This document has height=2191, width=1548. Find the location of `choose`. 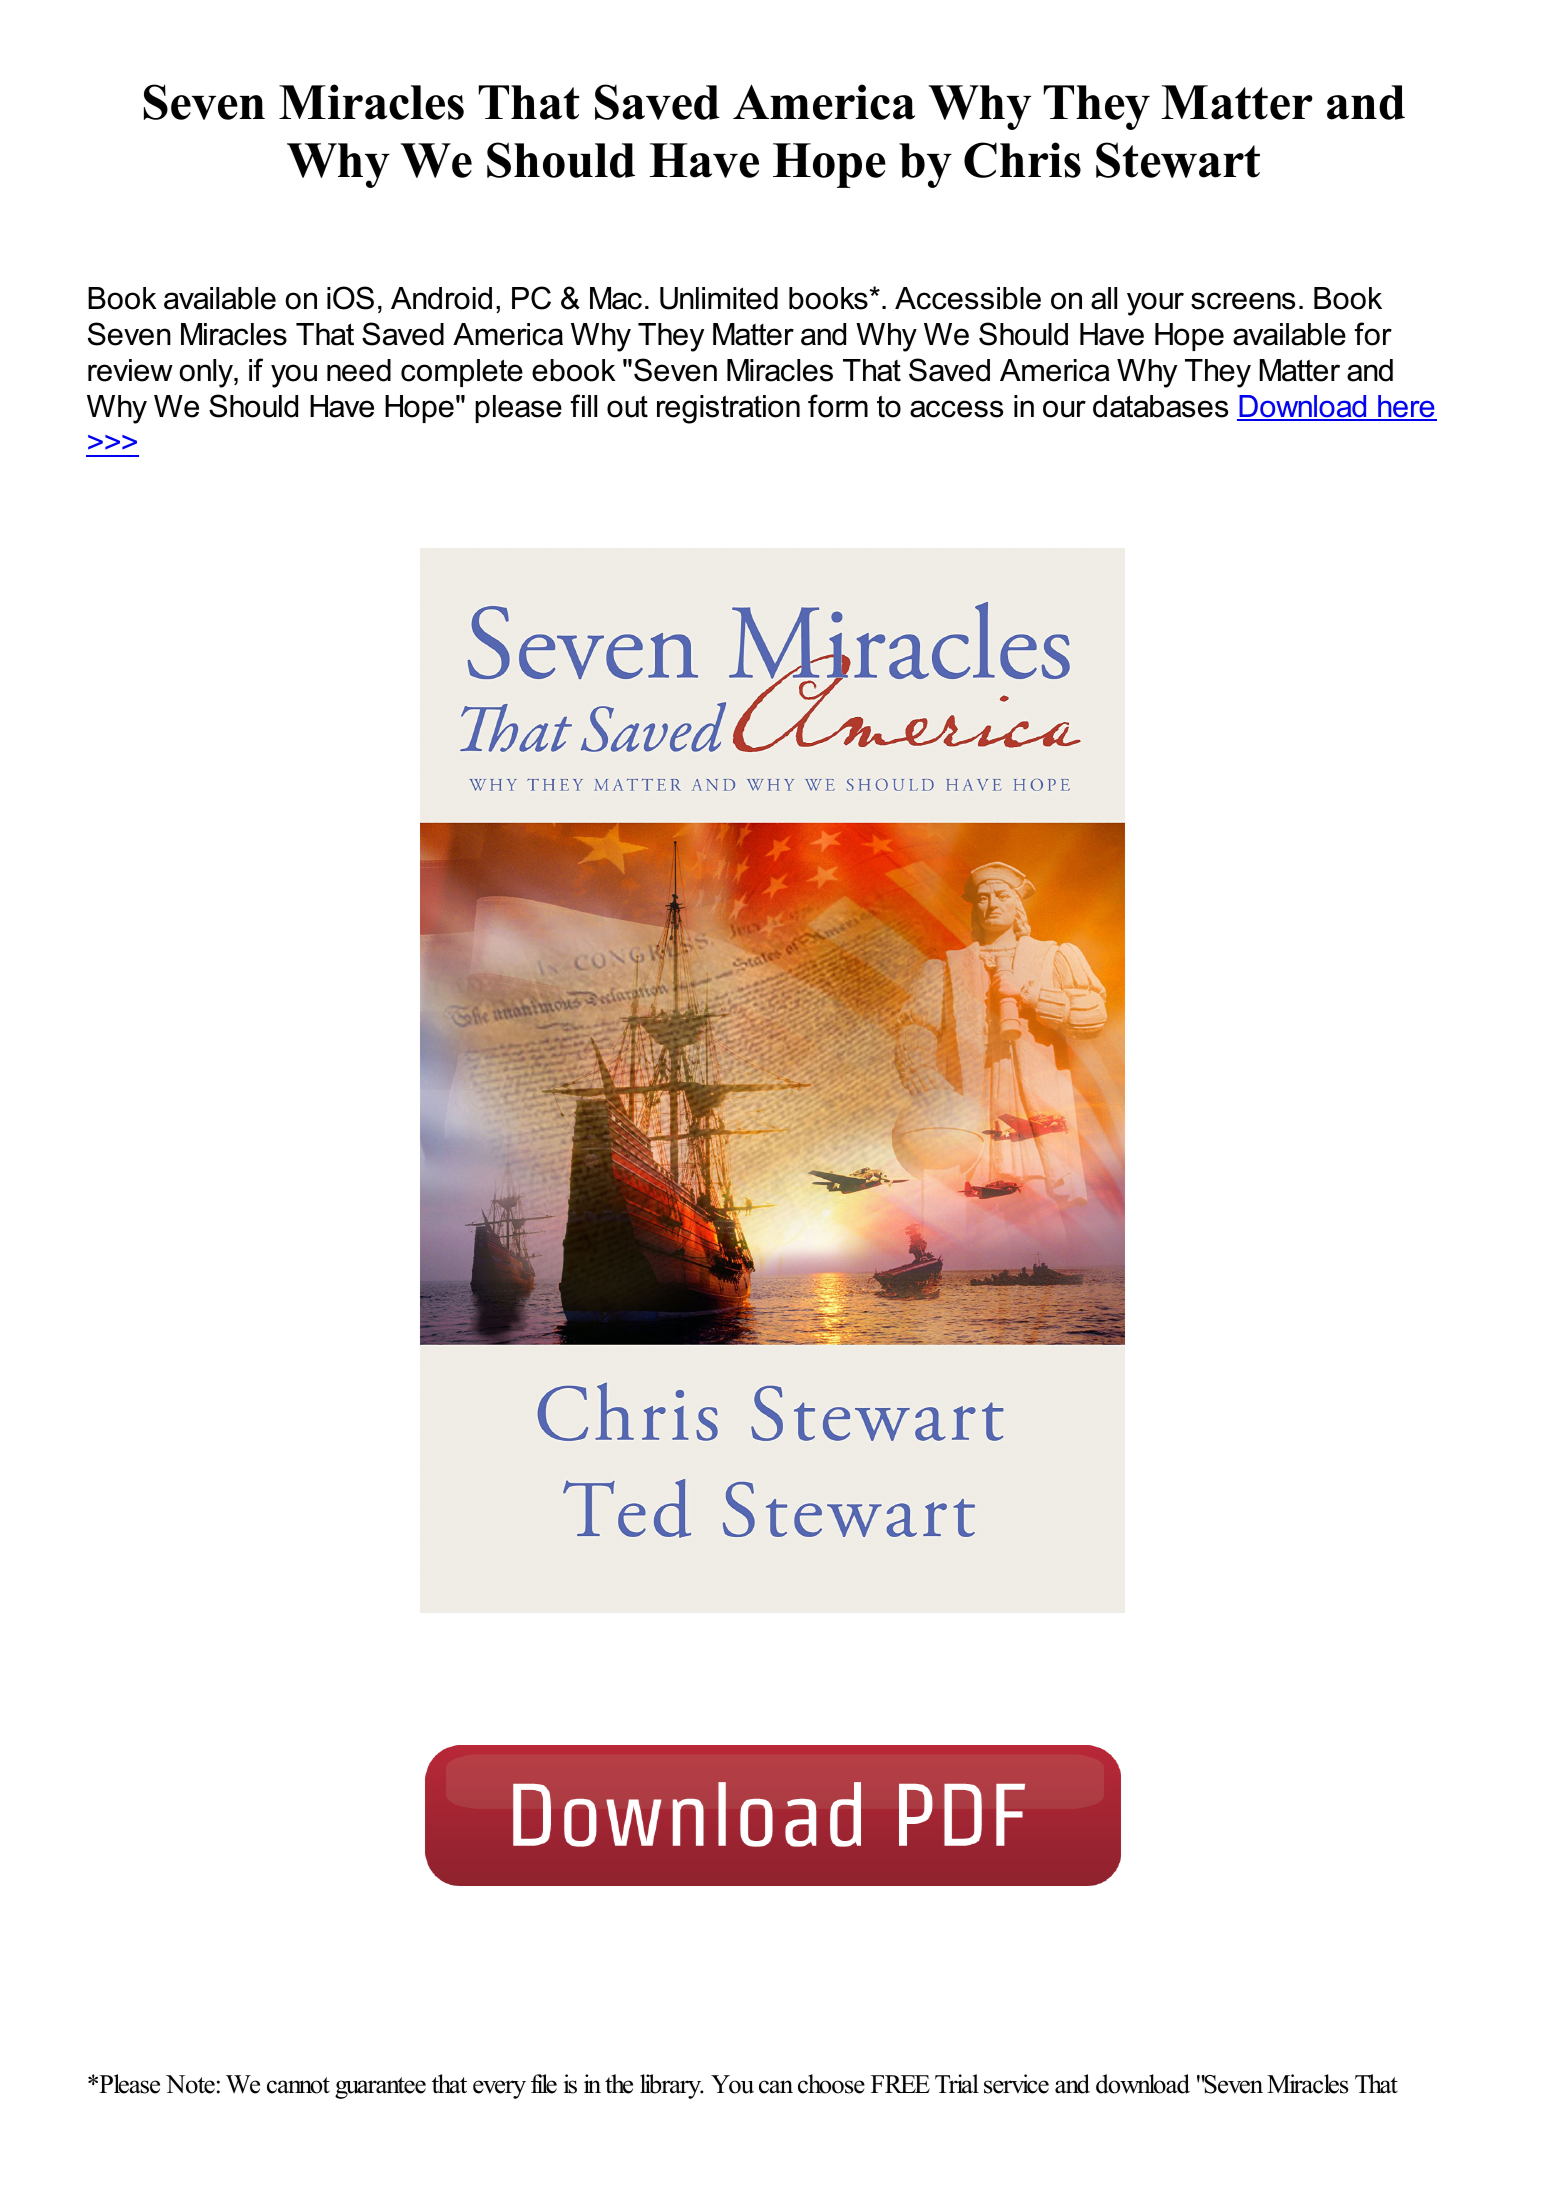

choose is located at coordinates (831, 2084).
